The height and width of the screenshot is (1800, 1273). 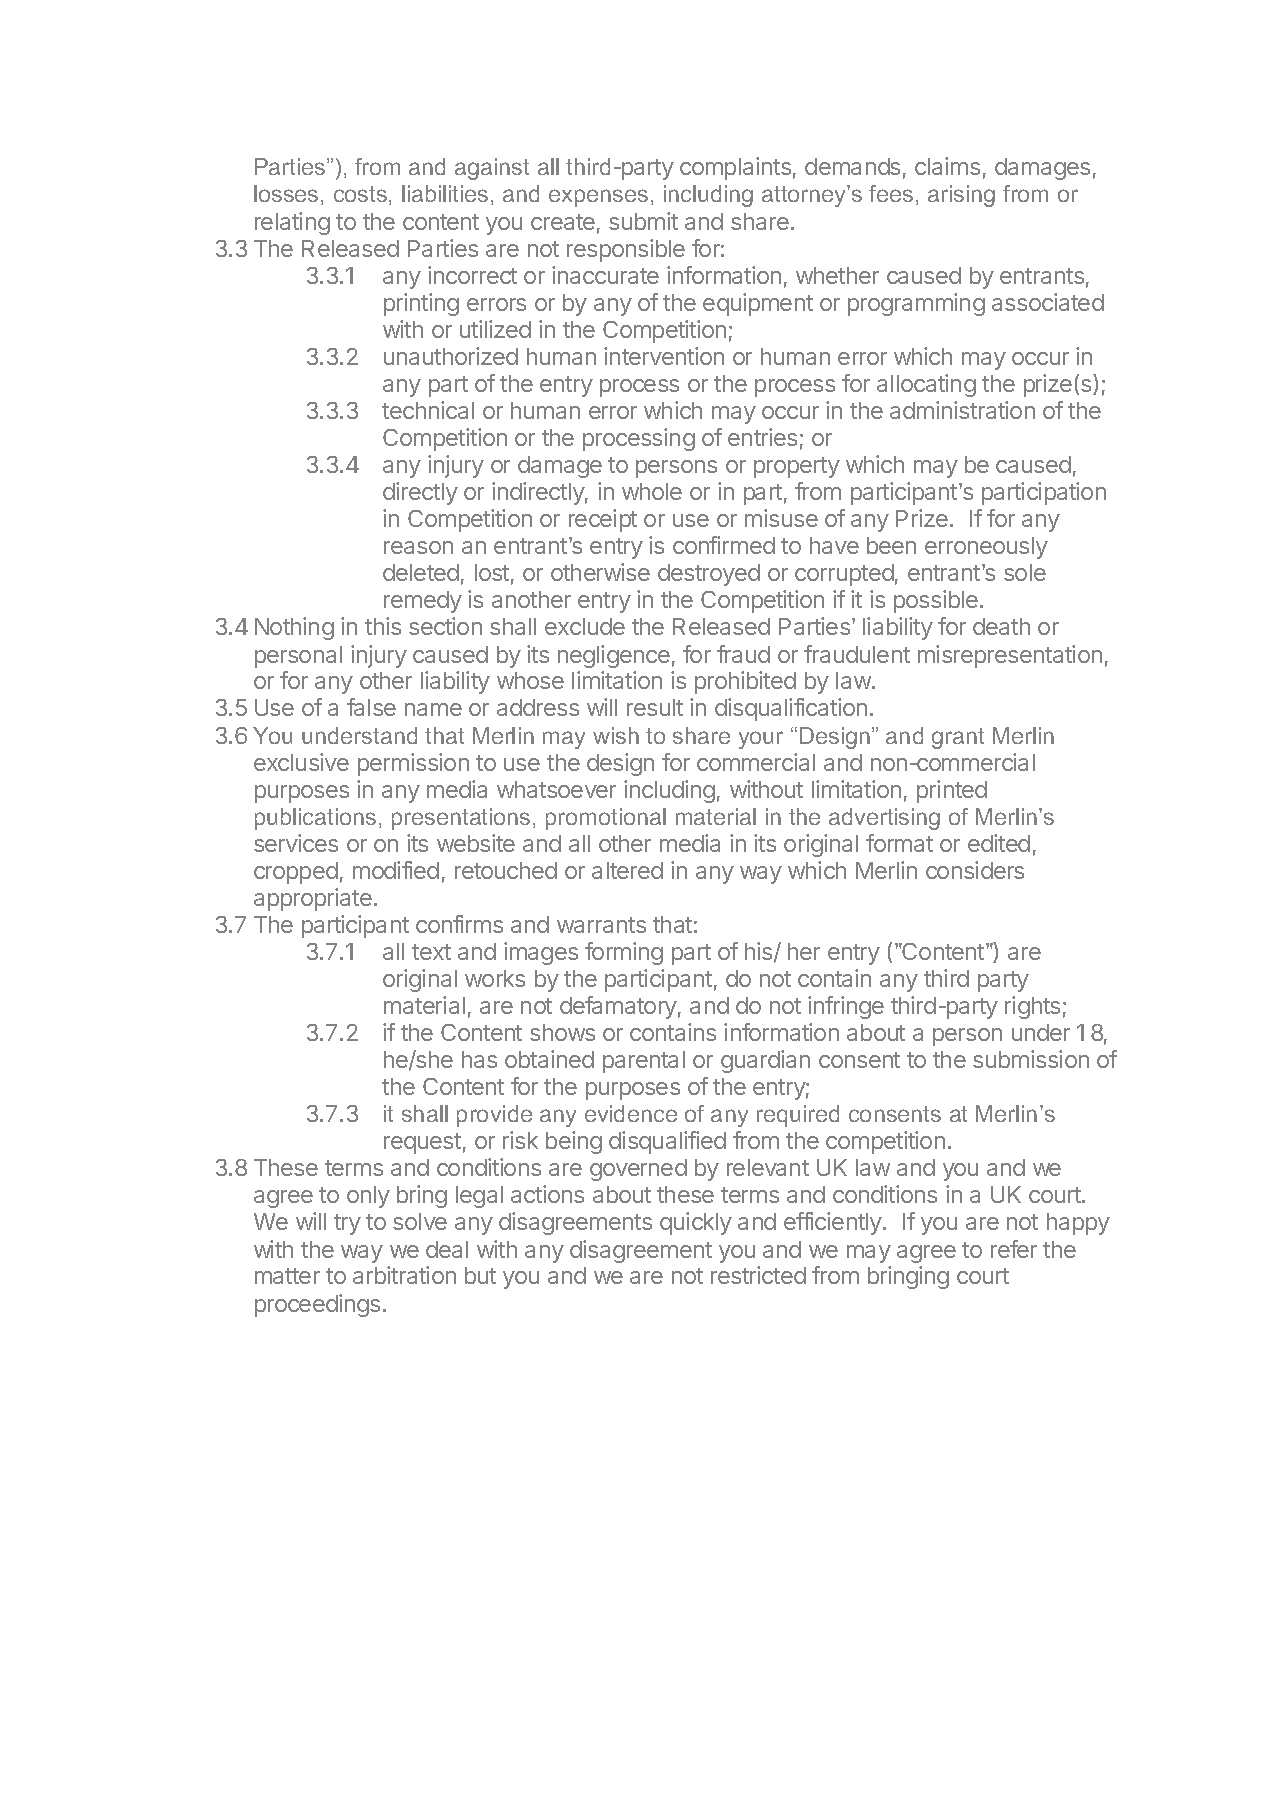 I want to click on arbitration, so click(x=404, y=1275).
